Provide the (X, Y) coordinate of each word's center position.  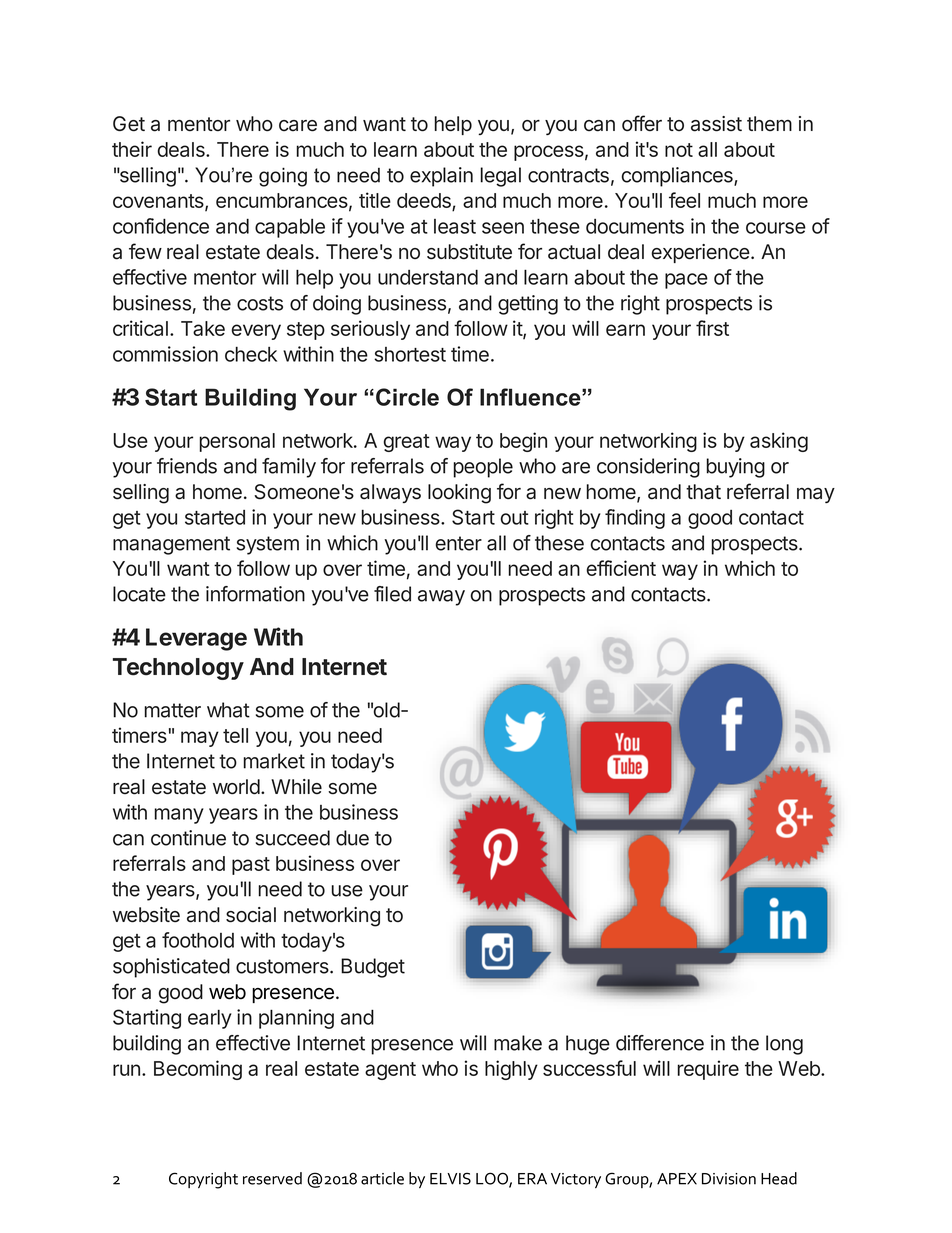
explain (441, 177)
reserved (272, 1178)
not (679, 150)
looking (459, 494)
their (132, 149)
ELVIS (450, 1178)
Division (729, 1179)
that (703, 492)
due (352, 838)
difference (660, 1043)
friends (187, 466)
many (179, 816)
